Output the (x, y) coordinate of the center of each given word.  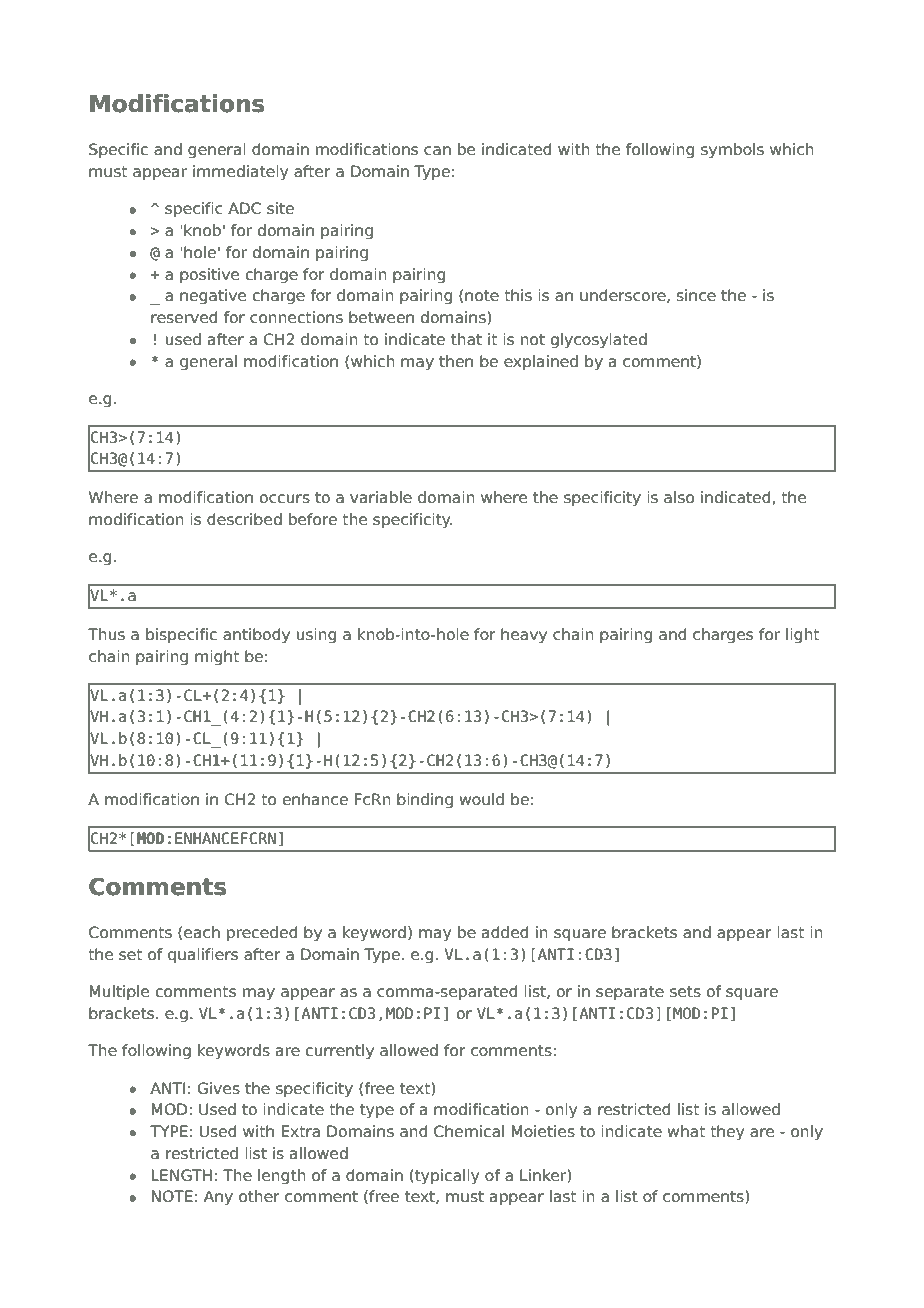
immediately (240, 173)
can (437, 150)
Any (218, 1198)
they (727, 1133)
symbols (732, 151)
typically (446, 1177)
